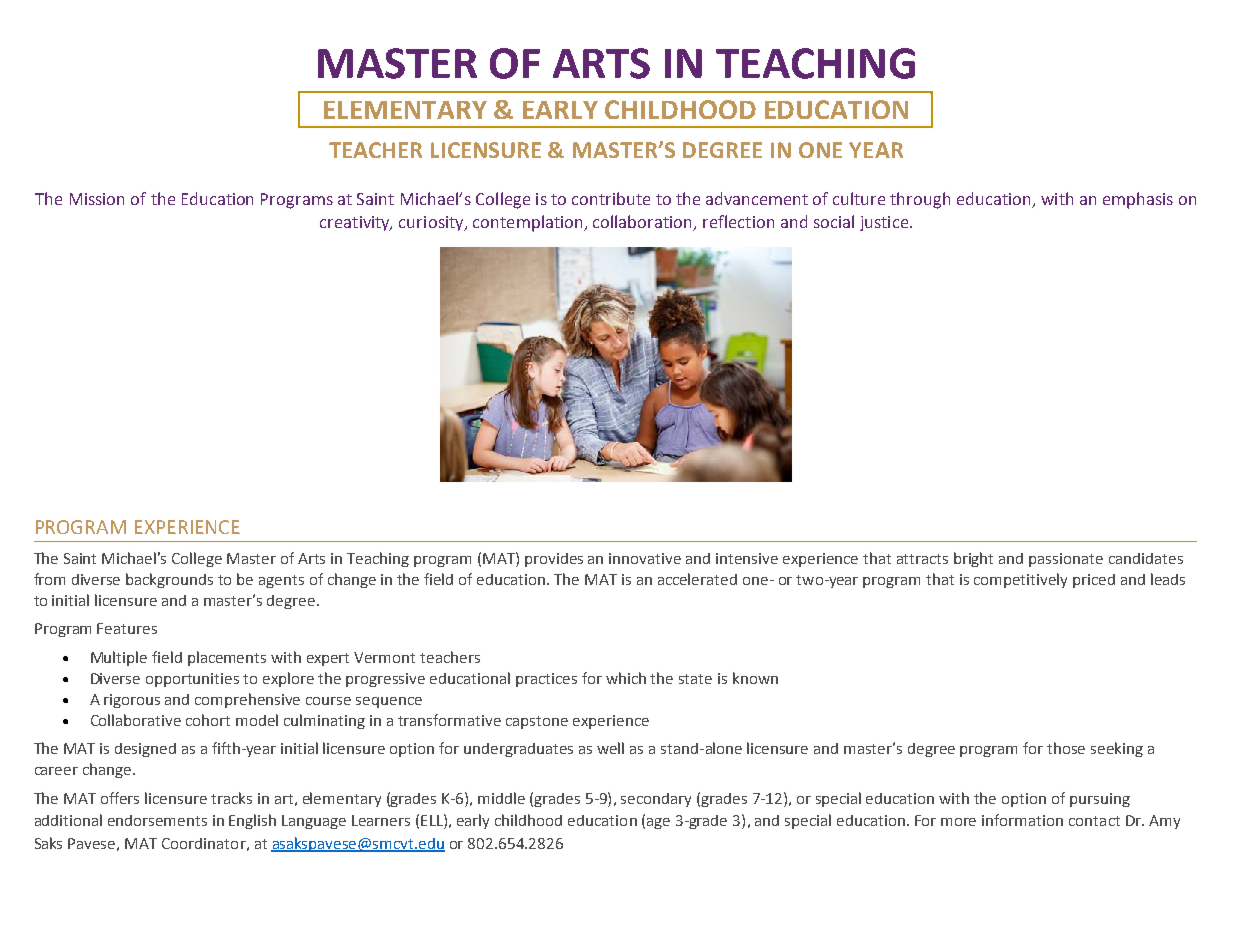 This page has width=1233, height=952. What do you see at coordinates (97, 199) in the page?
I see `Mission` at bounding box center [97, 199].
